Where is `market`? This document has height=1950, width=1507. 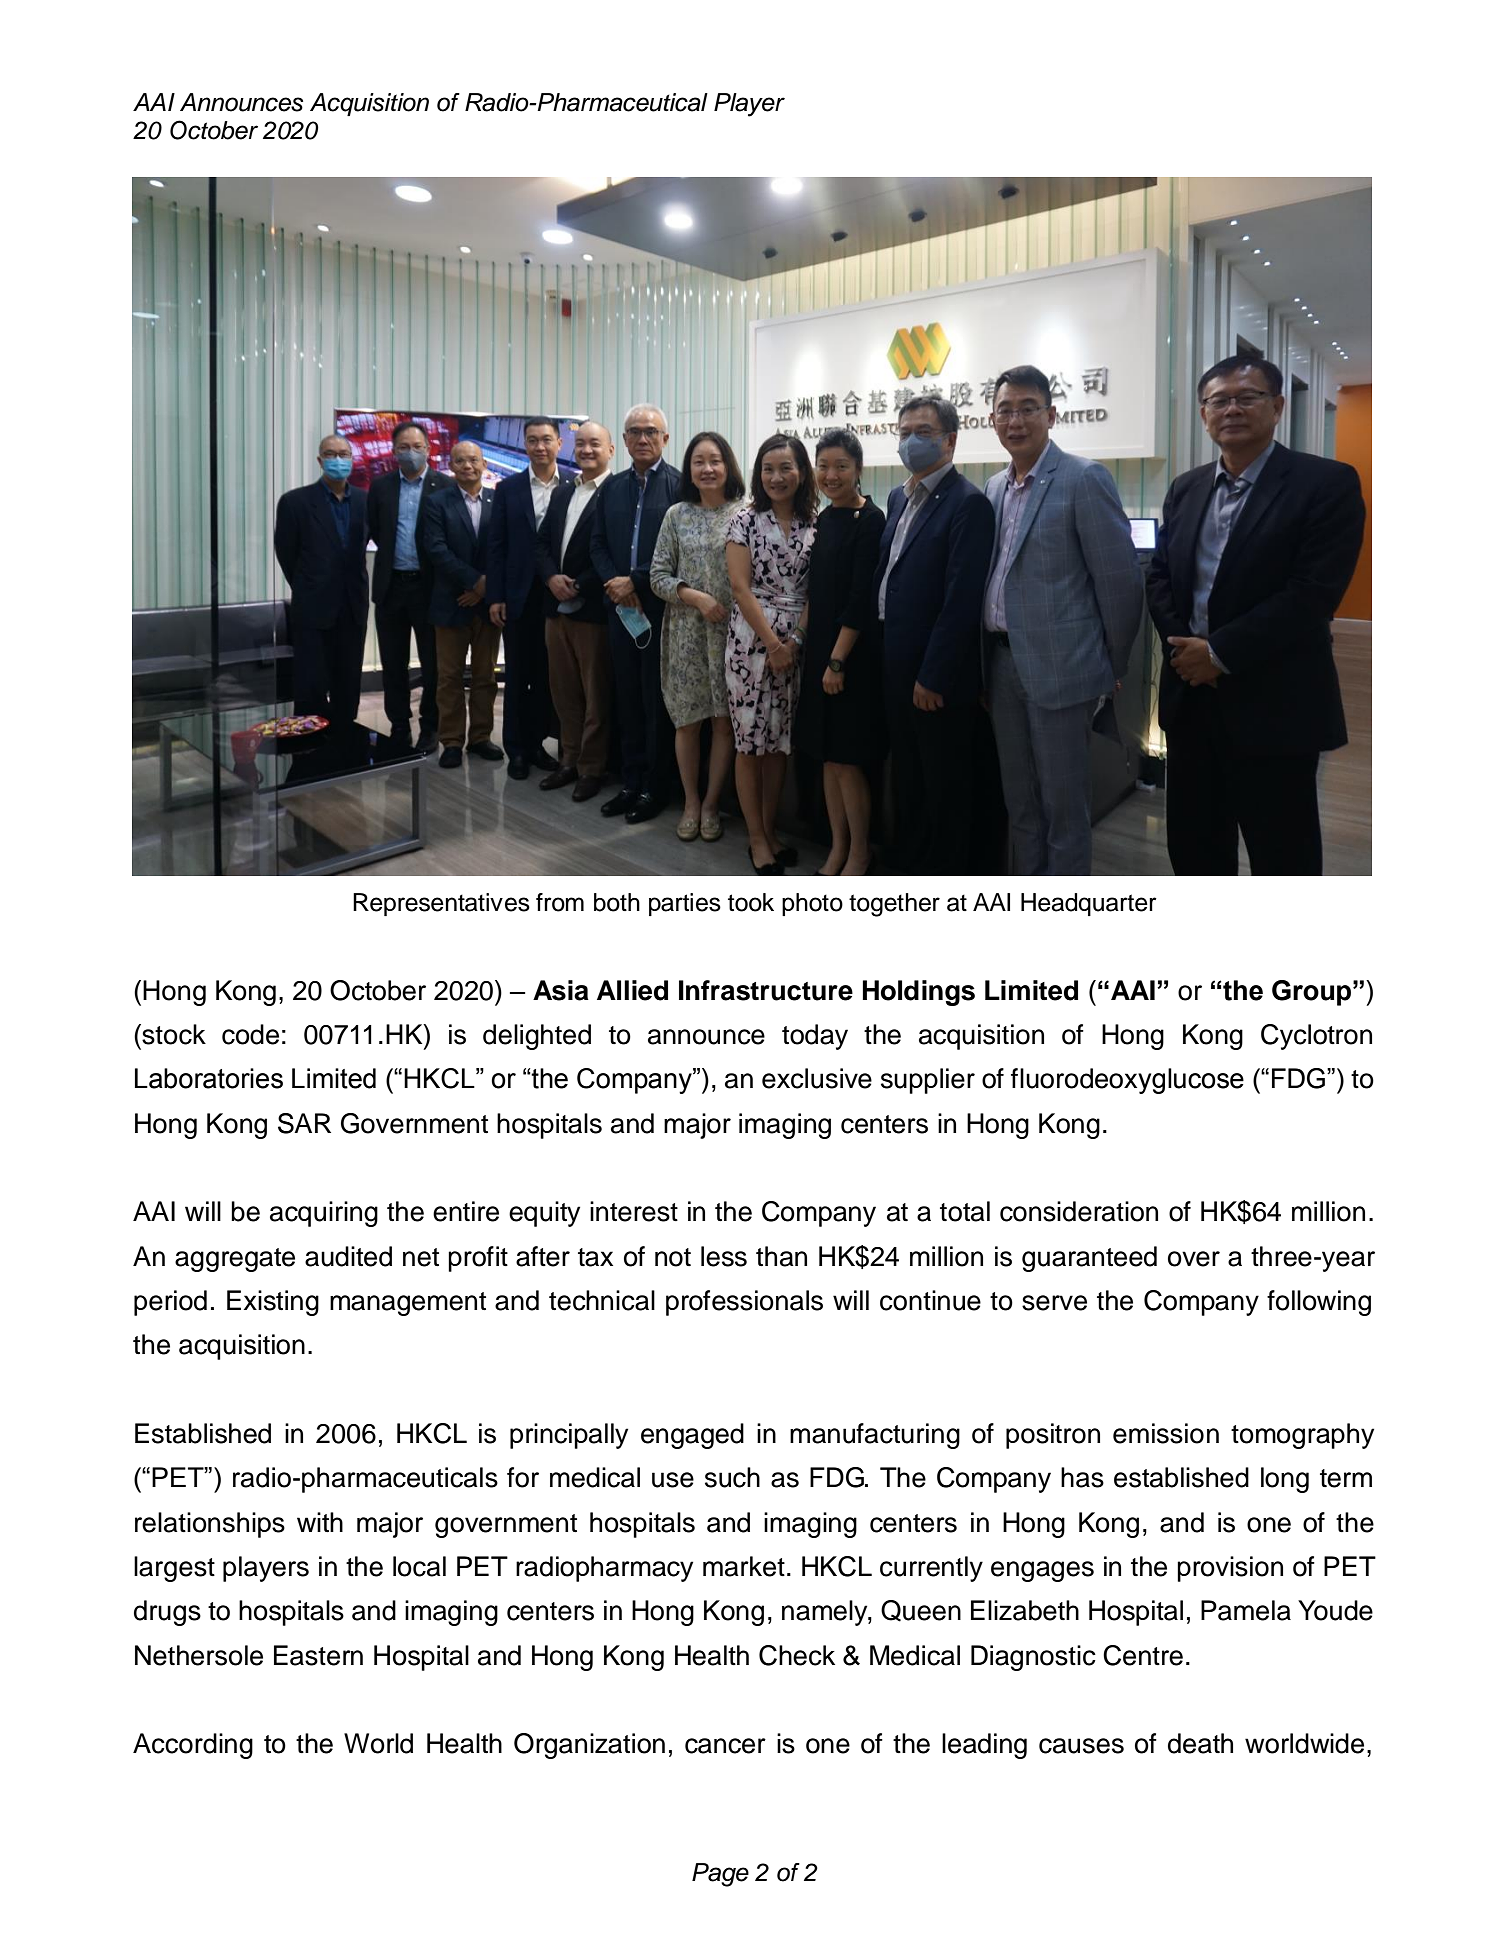 market is located at coordinates (744, 1566).
